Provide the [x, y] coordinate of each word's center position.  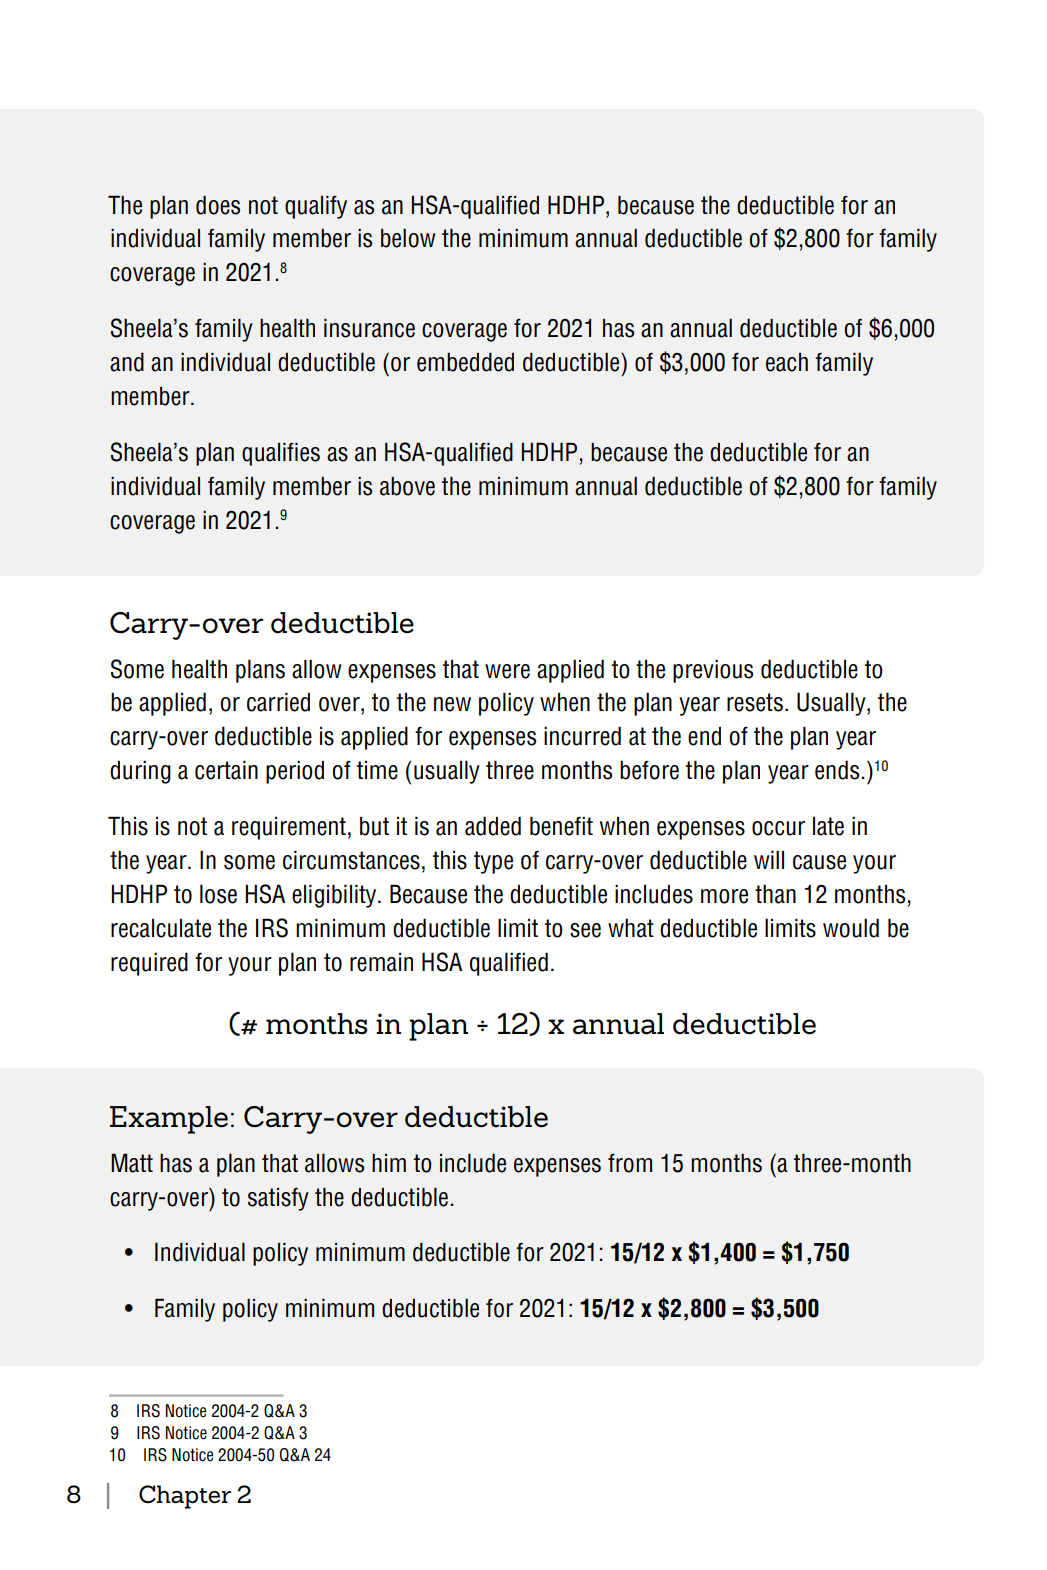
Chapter [185, 1497]
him [389, 1163]
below [408, 238]
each [787, 362]
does [218, 205]
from [630, 1163]
